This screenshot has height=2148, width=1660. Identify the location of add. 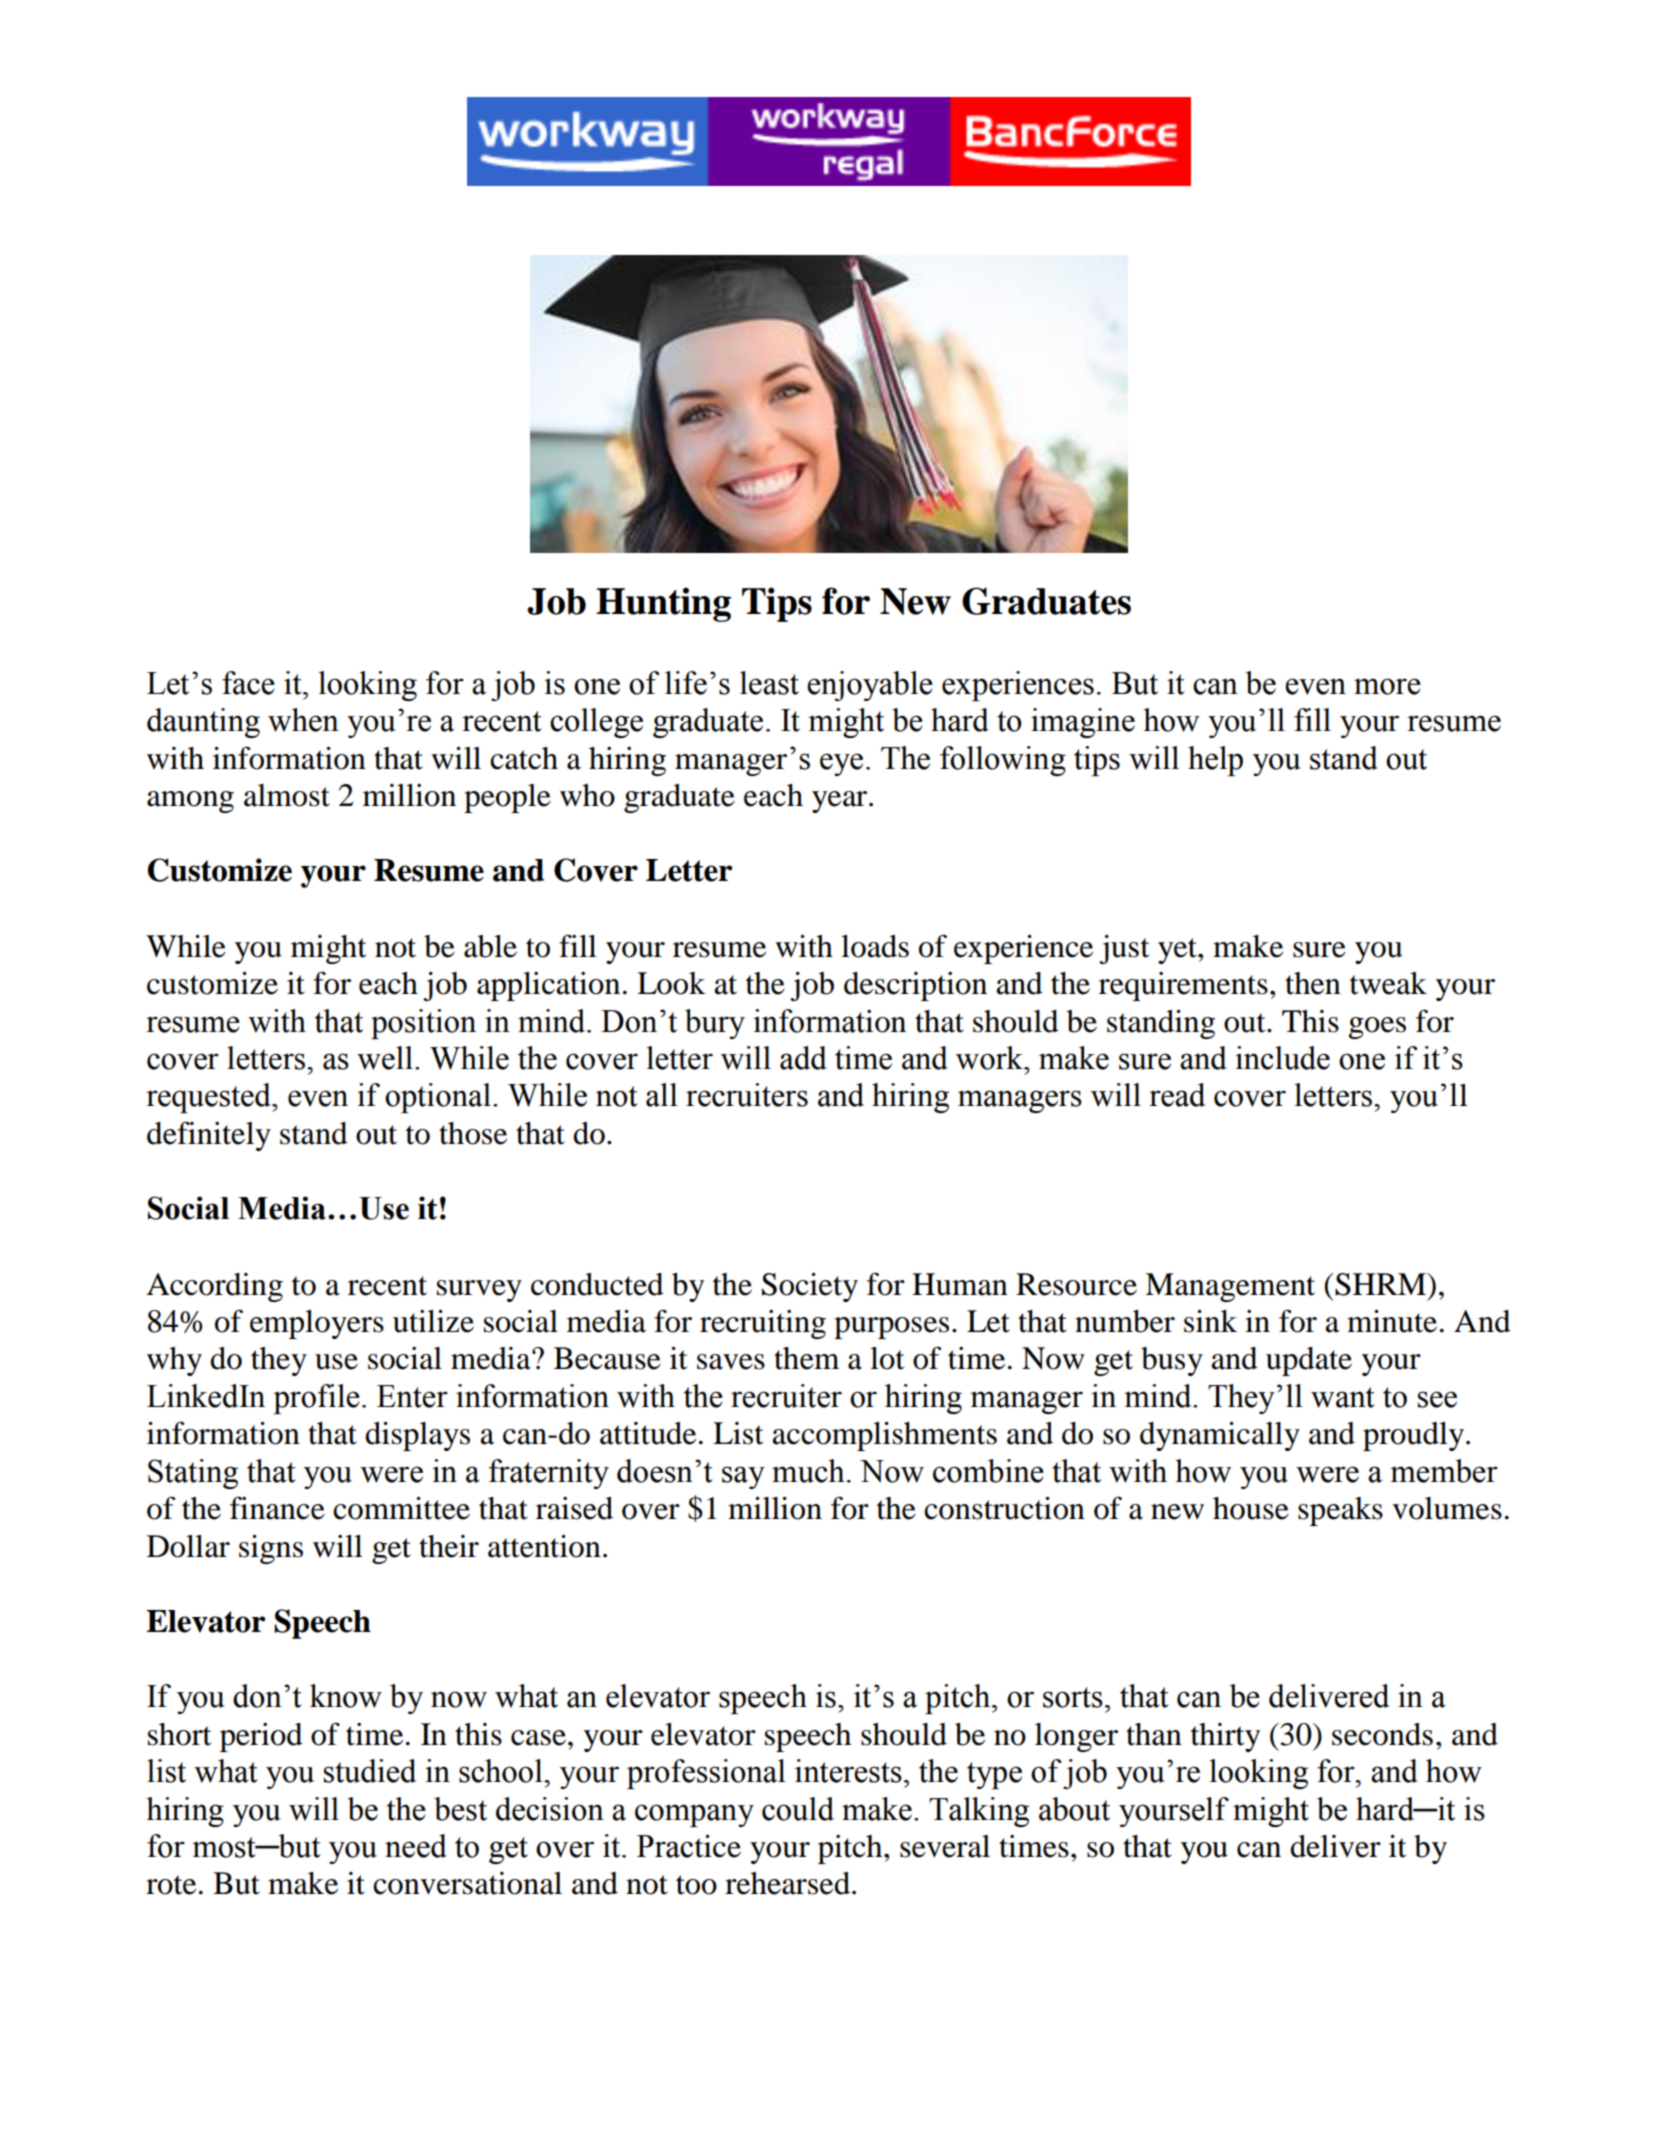
(803, 1058).
